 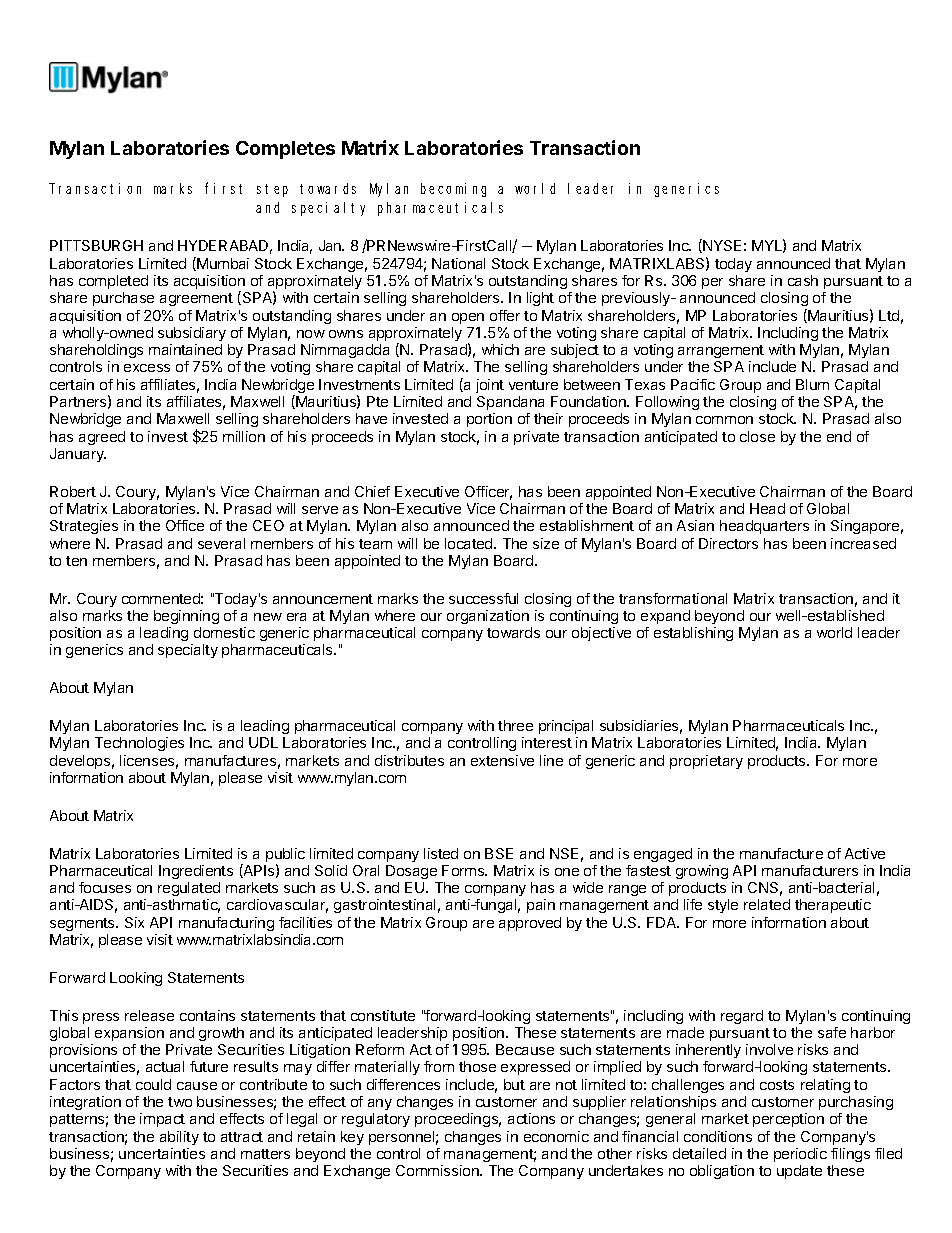 What do you see at coordinates (458, 1120) in the page?
I see `proceedings` at bounding box center [458, 1120].
